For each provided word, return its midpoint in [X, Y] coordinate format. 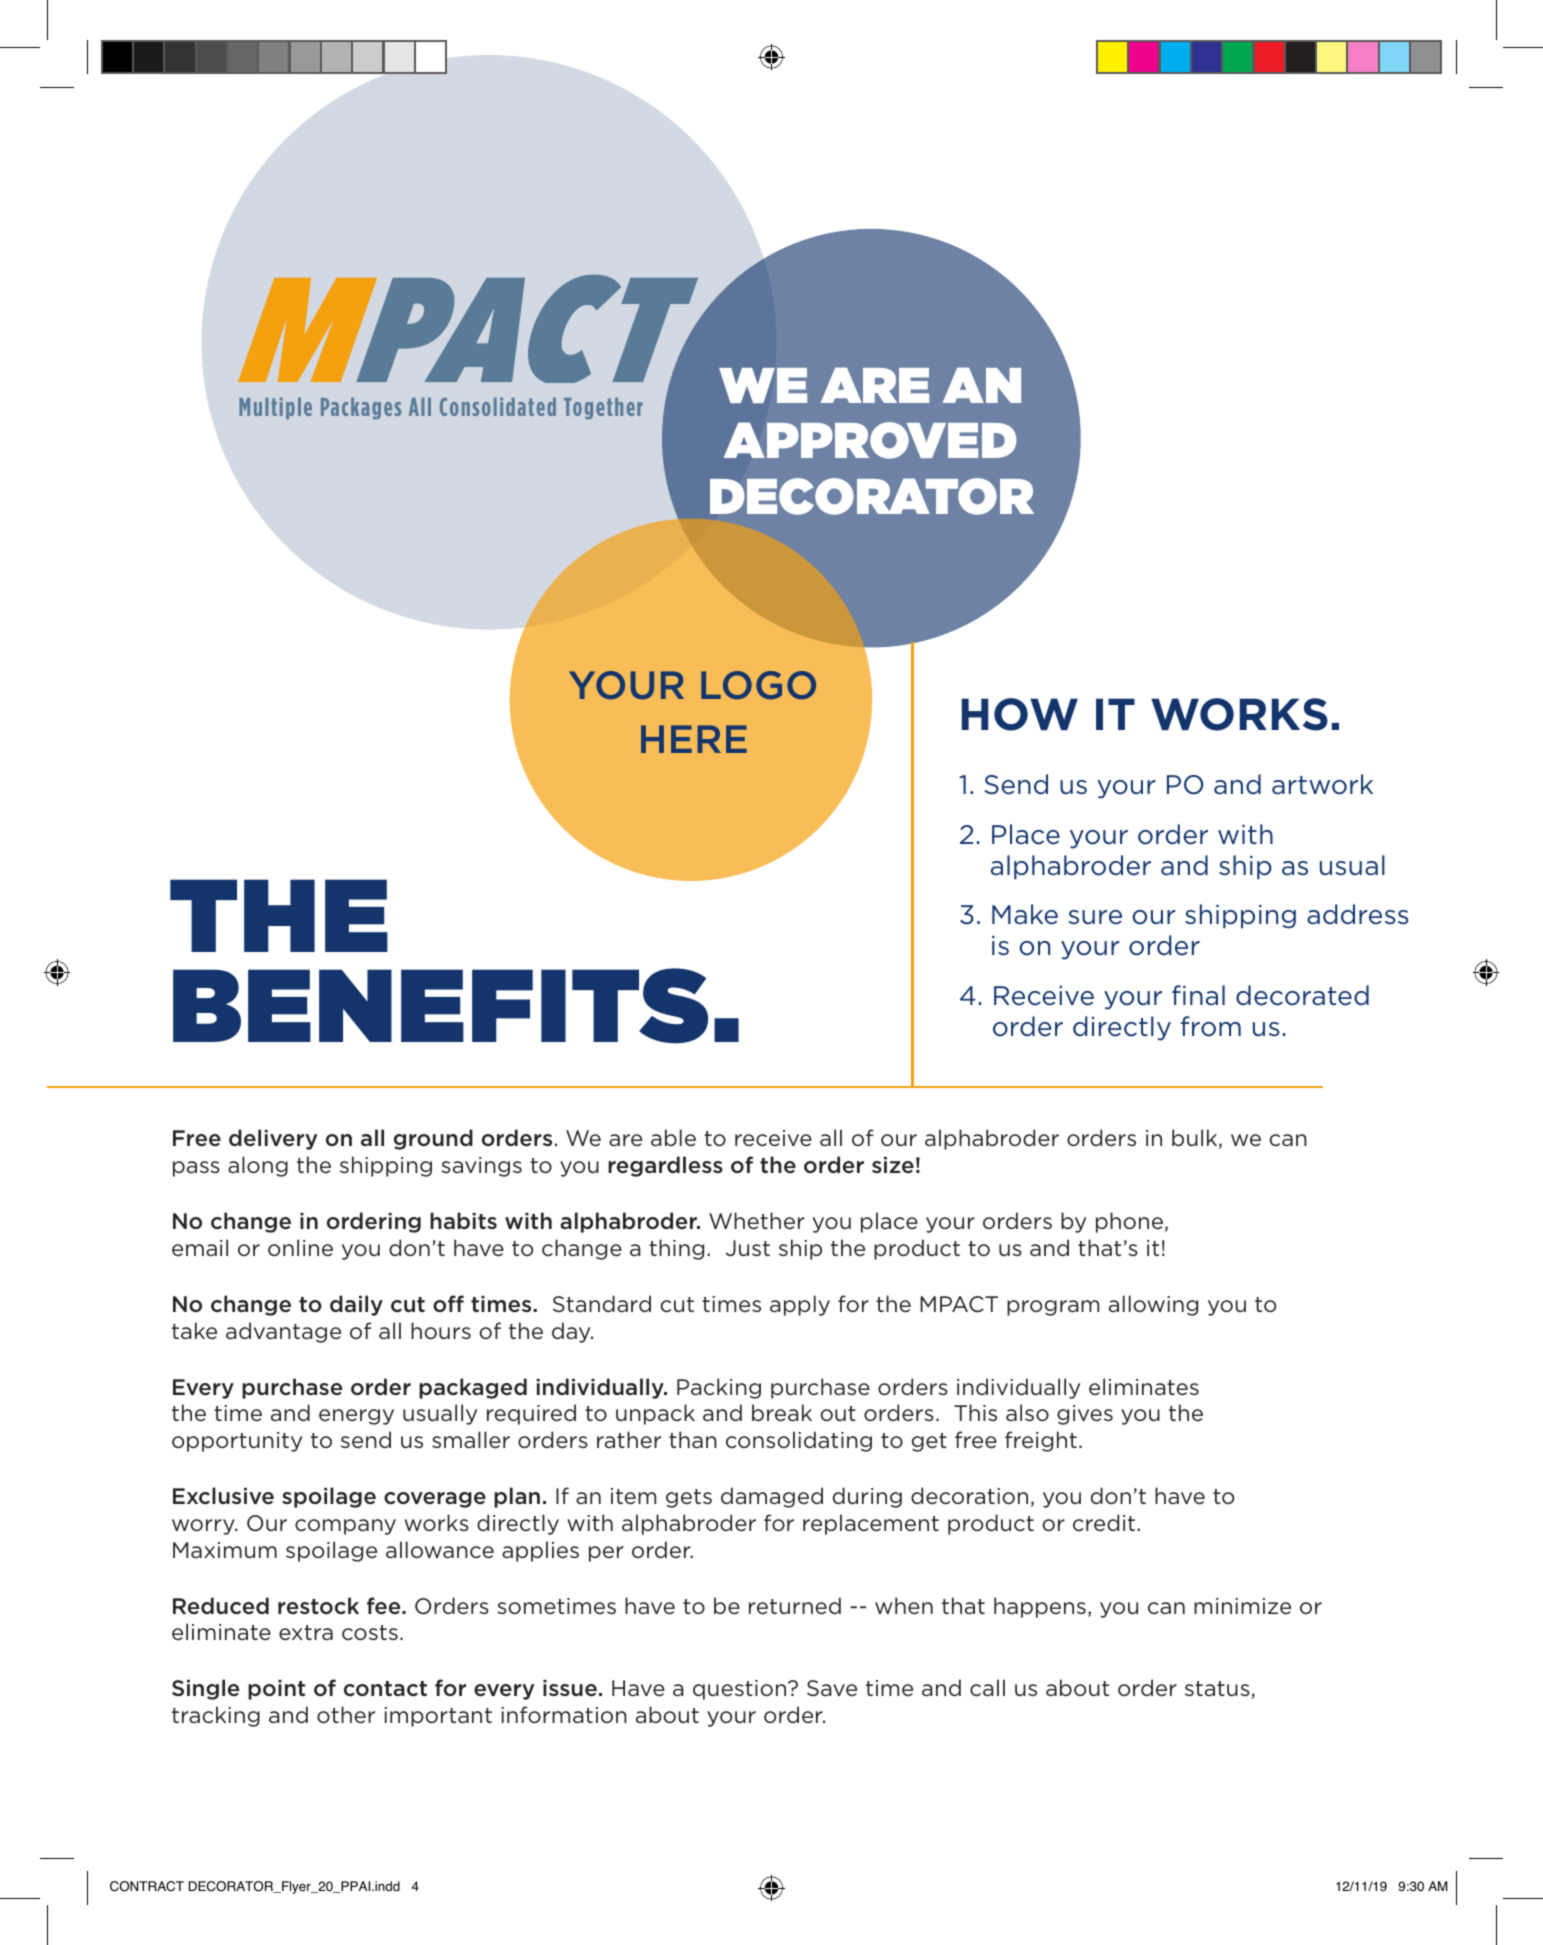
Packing [719, 1388]
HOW [1020, 714]
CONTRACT [147, 1886]
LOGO [758, 685]
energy [356, 1417]
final [1198, 995]
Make [1025, 914]
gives [1085, 1415]
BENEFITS [440, 1006]
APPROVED [870, 440]
